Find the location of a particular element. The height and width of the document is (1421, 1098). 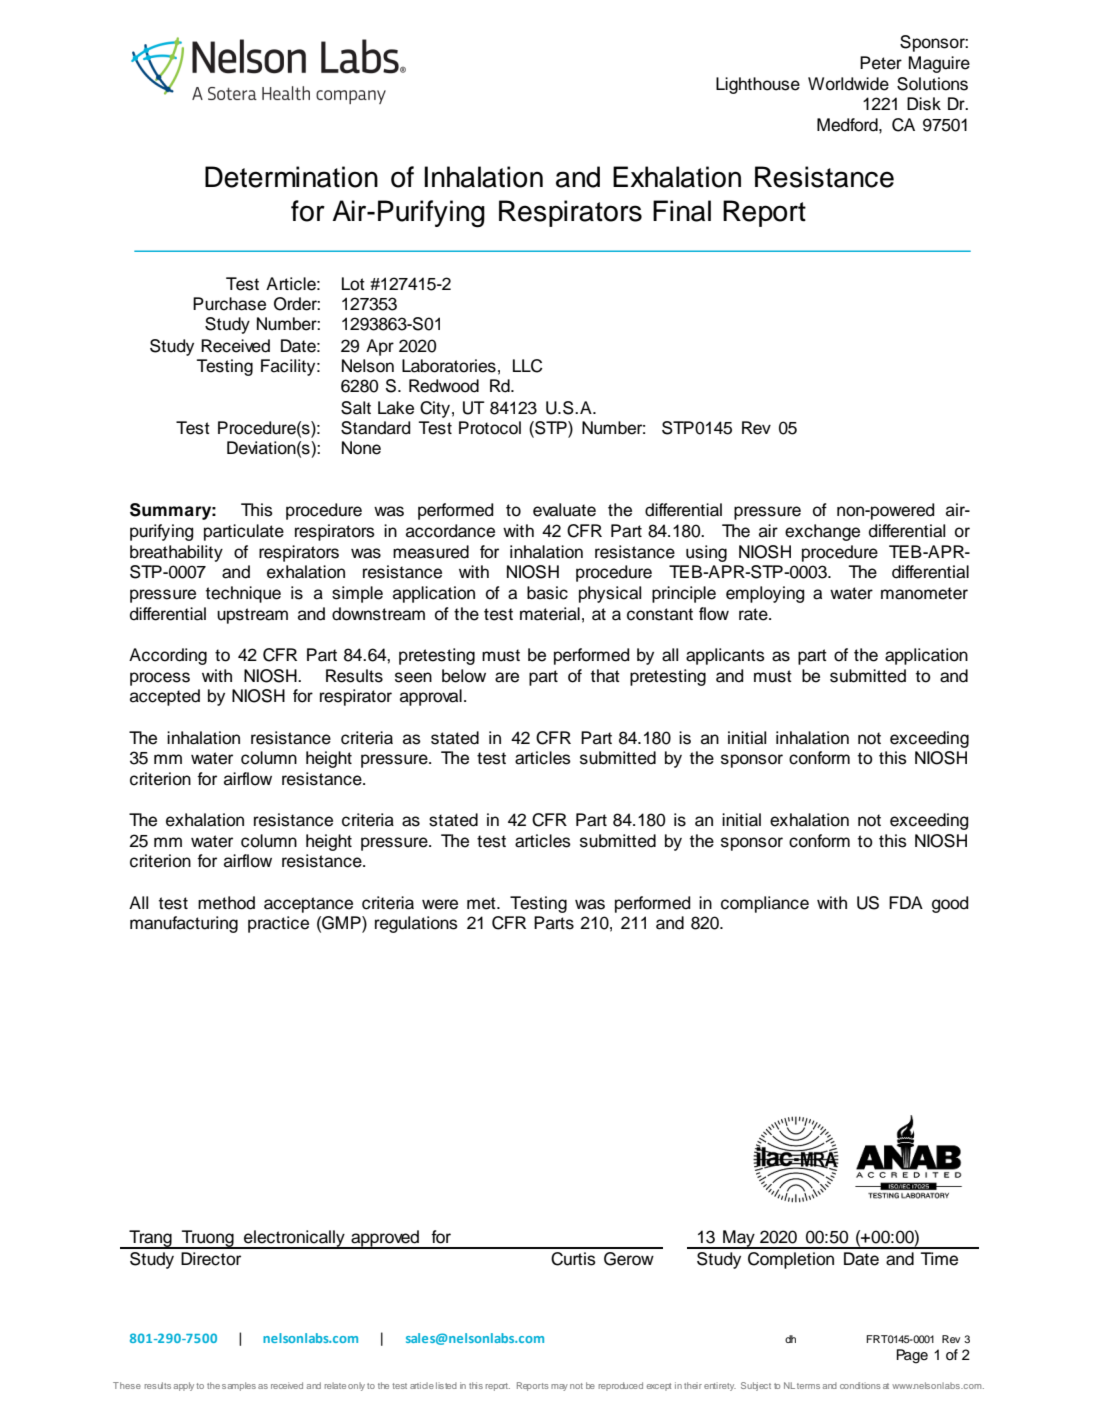

regulations is located at coordinates (416, 924).
